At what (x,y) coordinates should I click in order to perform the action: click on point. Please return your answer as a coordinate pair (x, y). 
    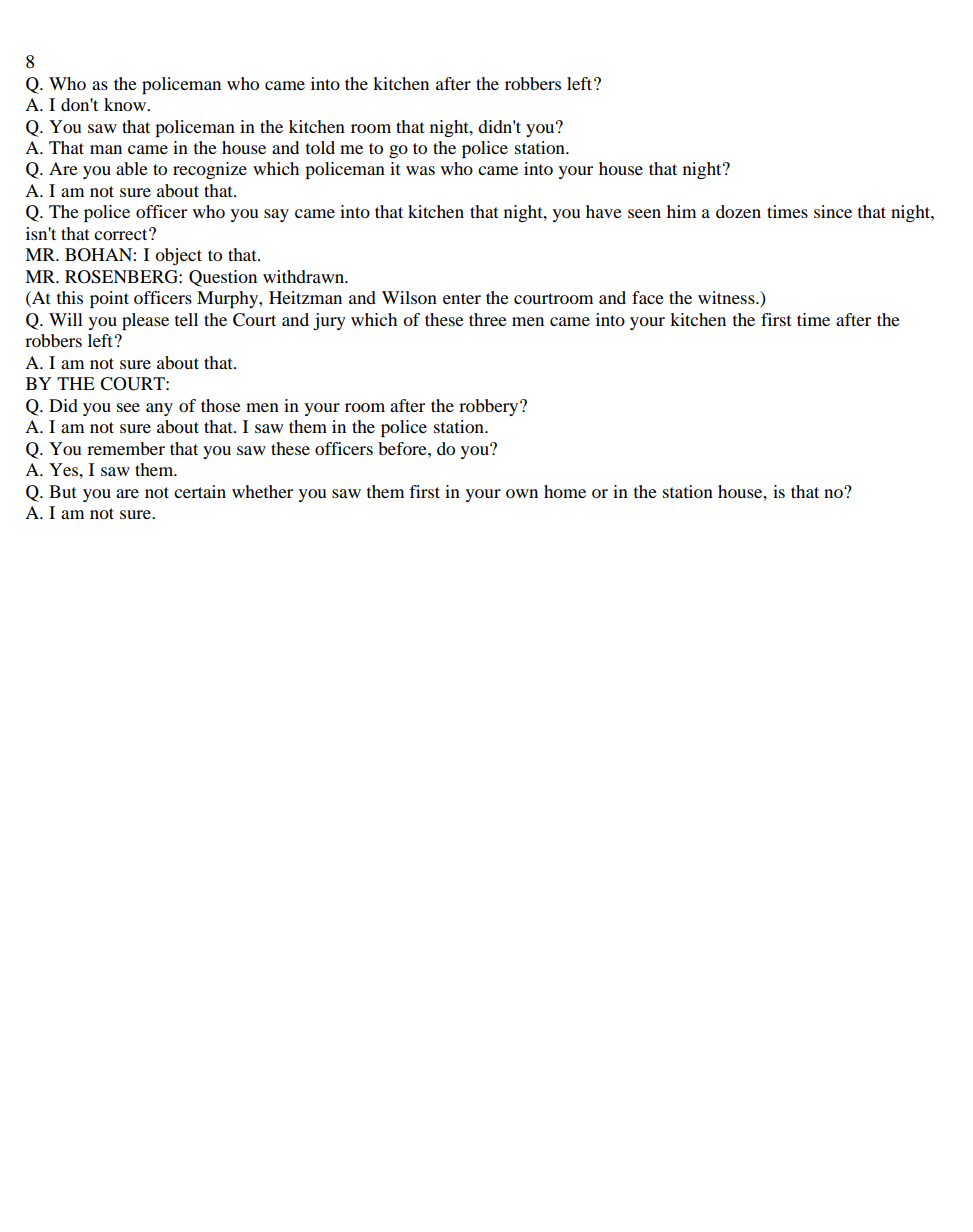
    Looking at the image, I should click on (109, 299).
